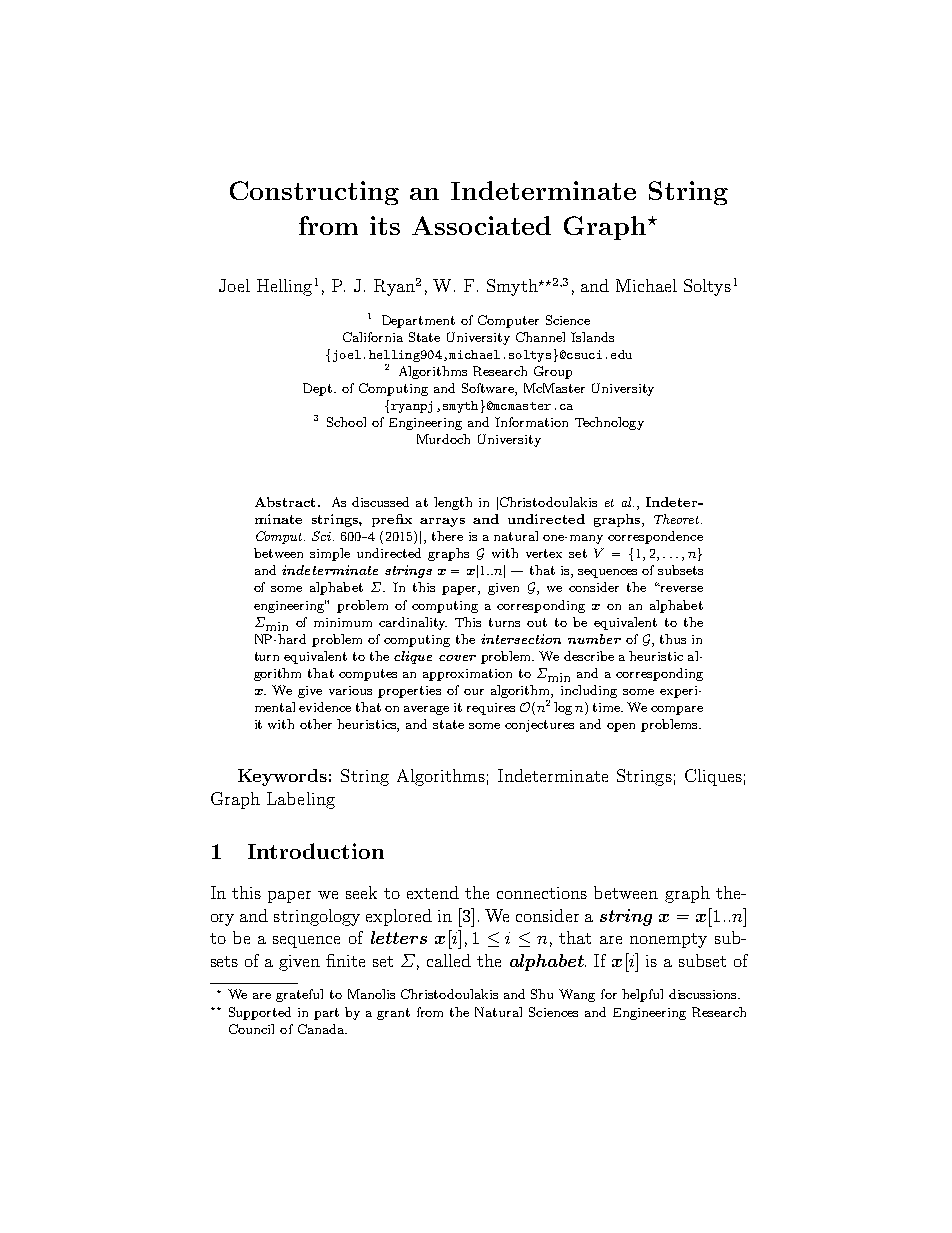  I want to click on grateful, so click(299, 995).
